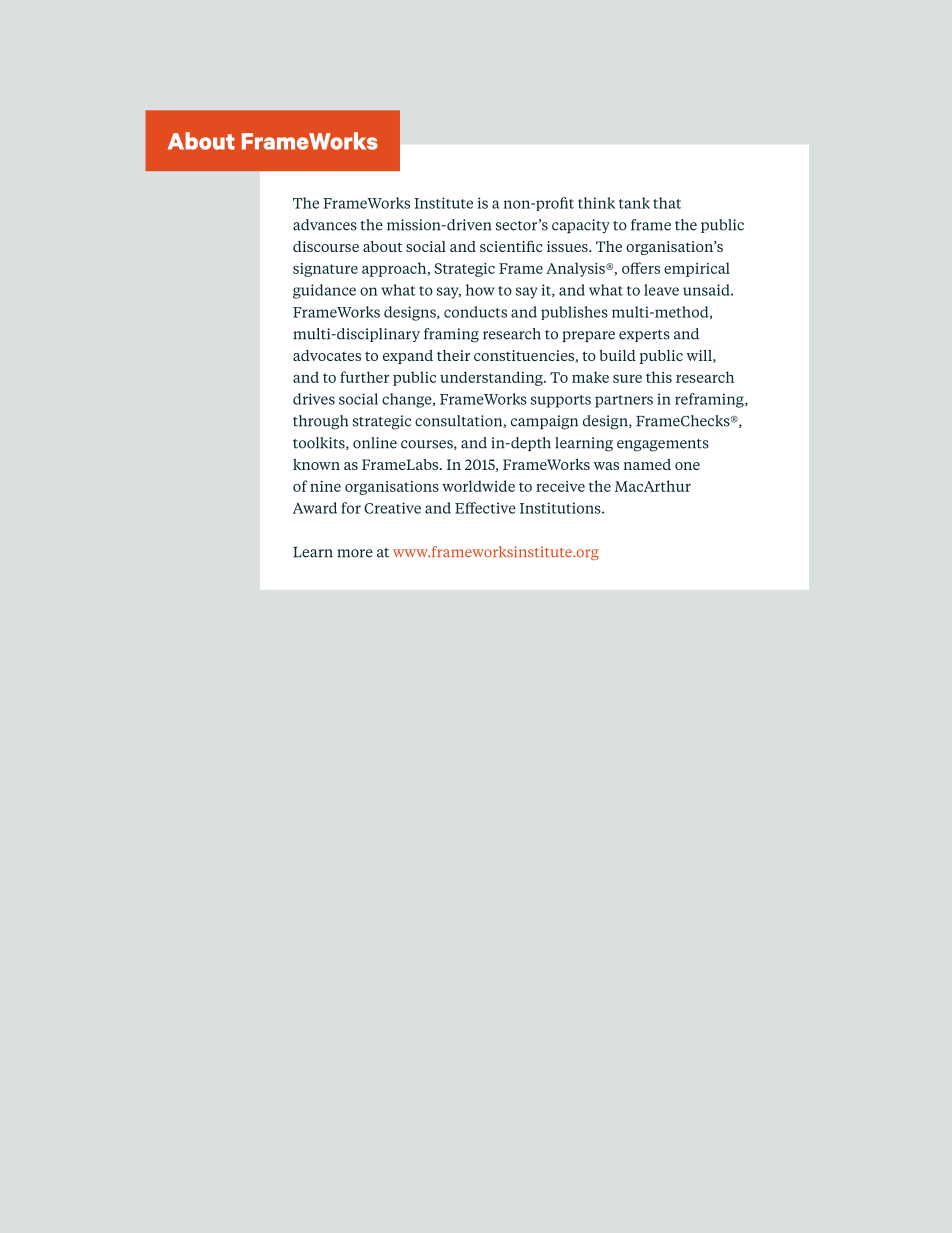  Describe the element at coordinates (327, 355) in the screenshot. I see `advocates` at that location.
